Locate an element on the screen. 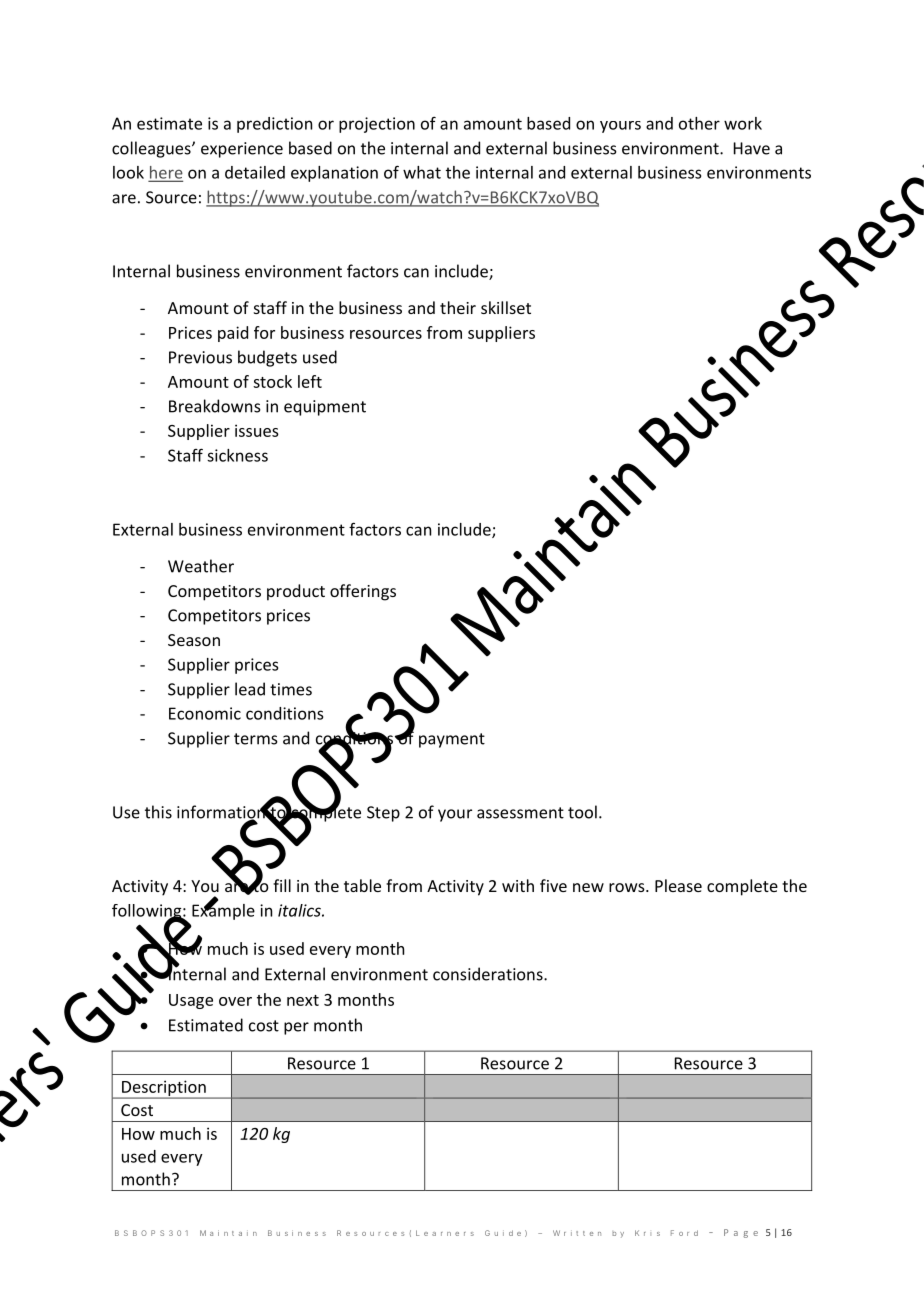 This screenshot has height=1308, width=924. experience is located at coordinates (242, 150).
